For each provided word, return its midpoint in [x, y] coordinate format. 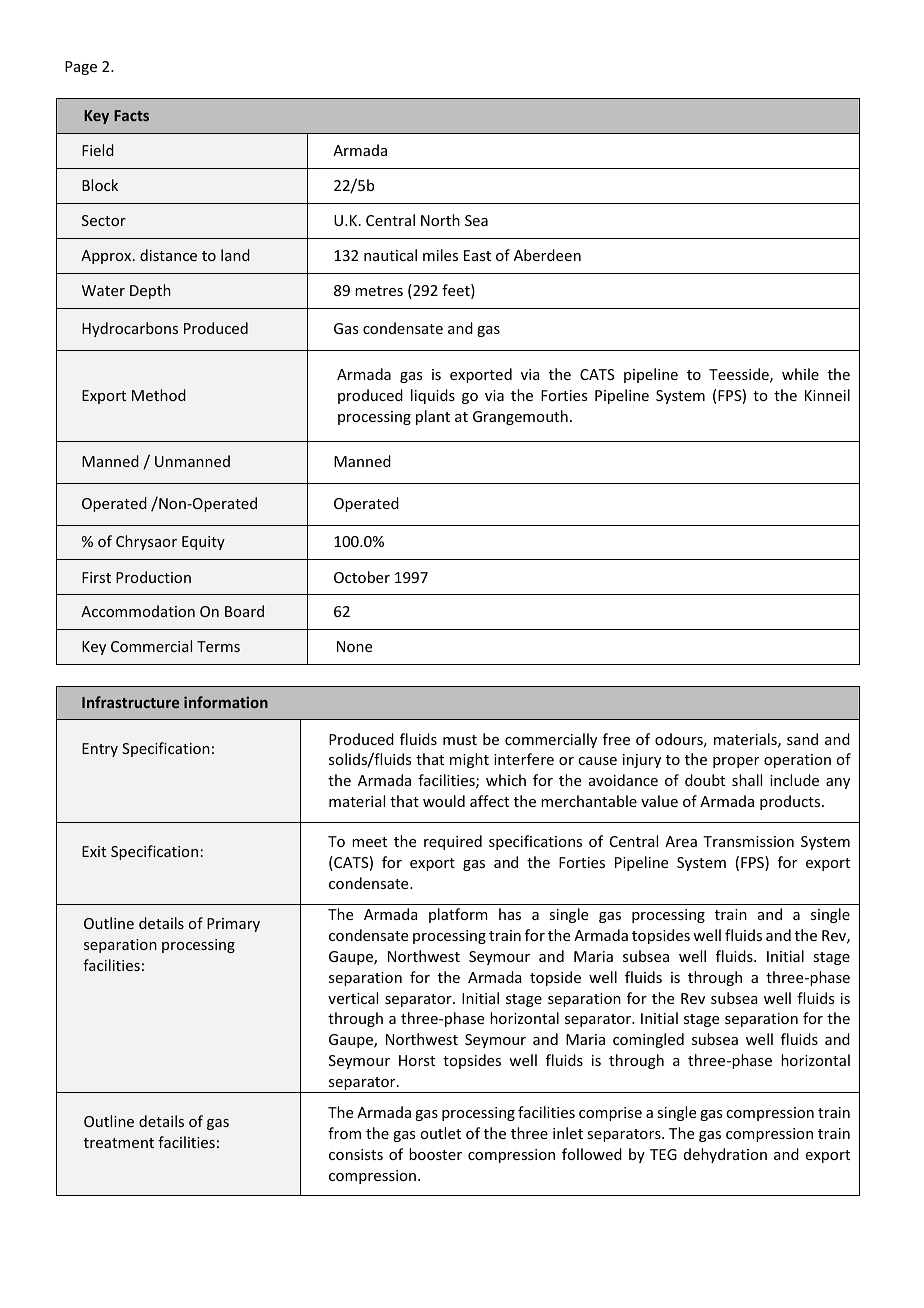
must [460, 740]
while [800, 374]
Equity [203, 543]
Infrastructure [130, 702]
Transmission [748, 841]
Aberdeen [547, 255]
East [477, 255]
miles [440, 255]
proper [736, 762]
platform [458, 915]
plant [433, 417]
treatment [119, 1143]
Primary [233, 925]
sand [802, 739]
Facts [131, 115]
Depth [150, 291]
